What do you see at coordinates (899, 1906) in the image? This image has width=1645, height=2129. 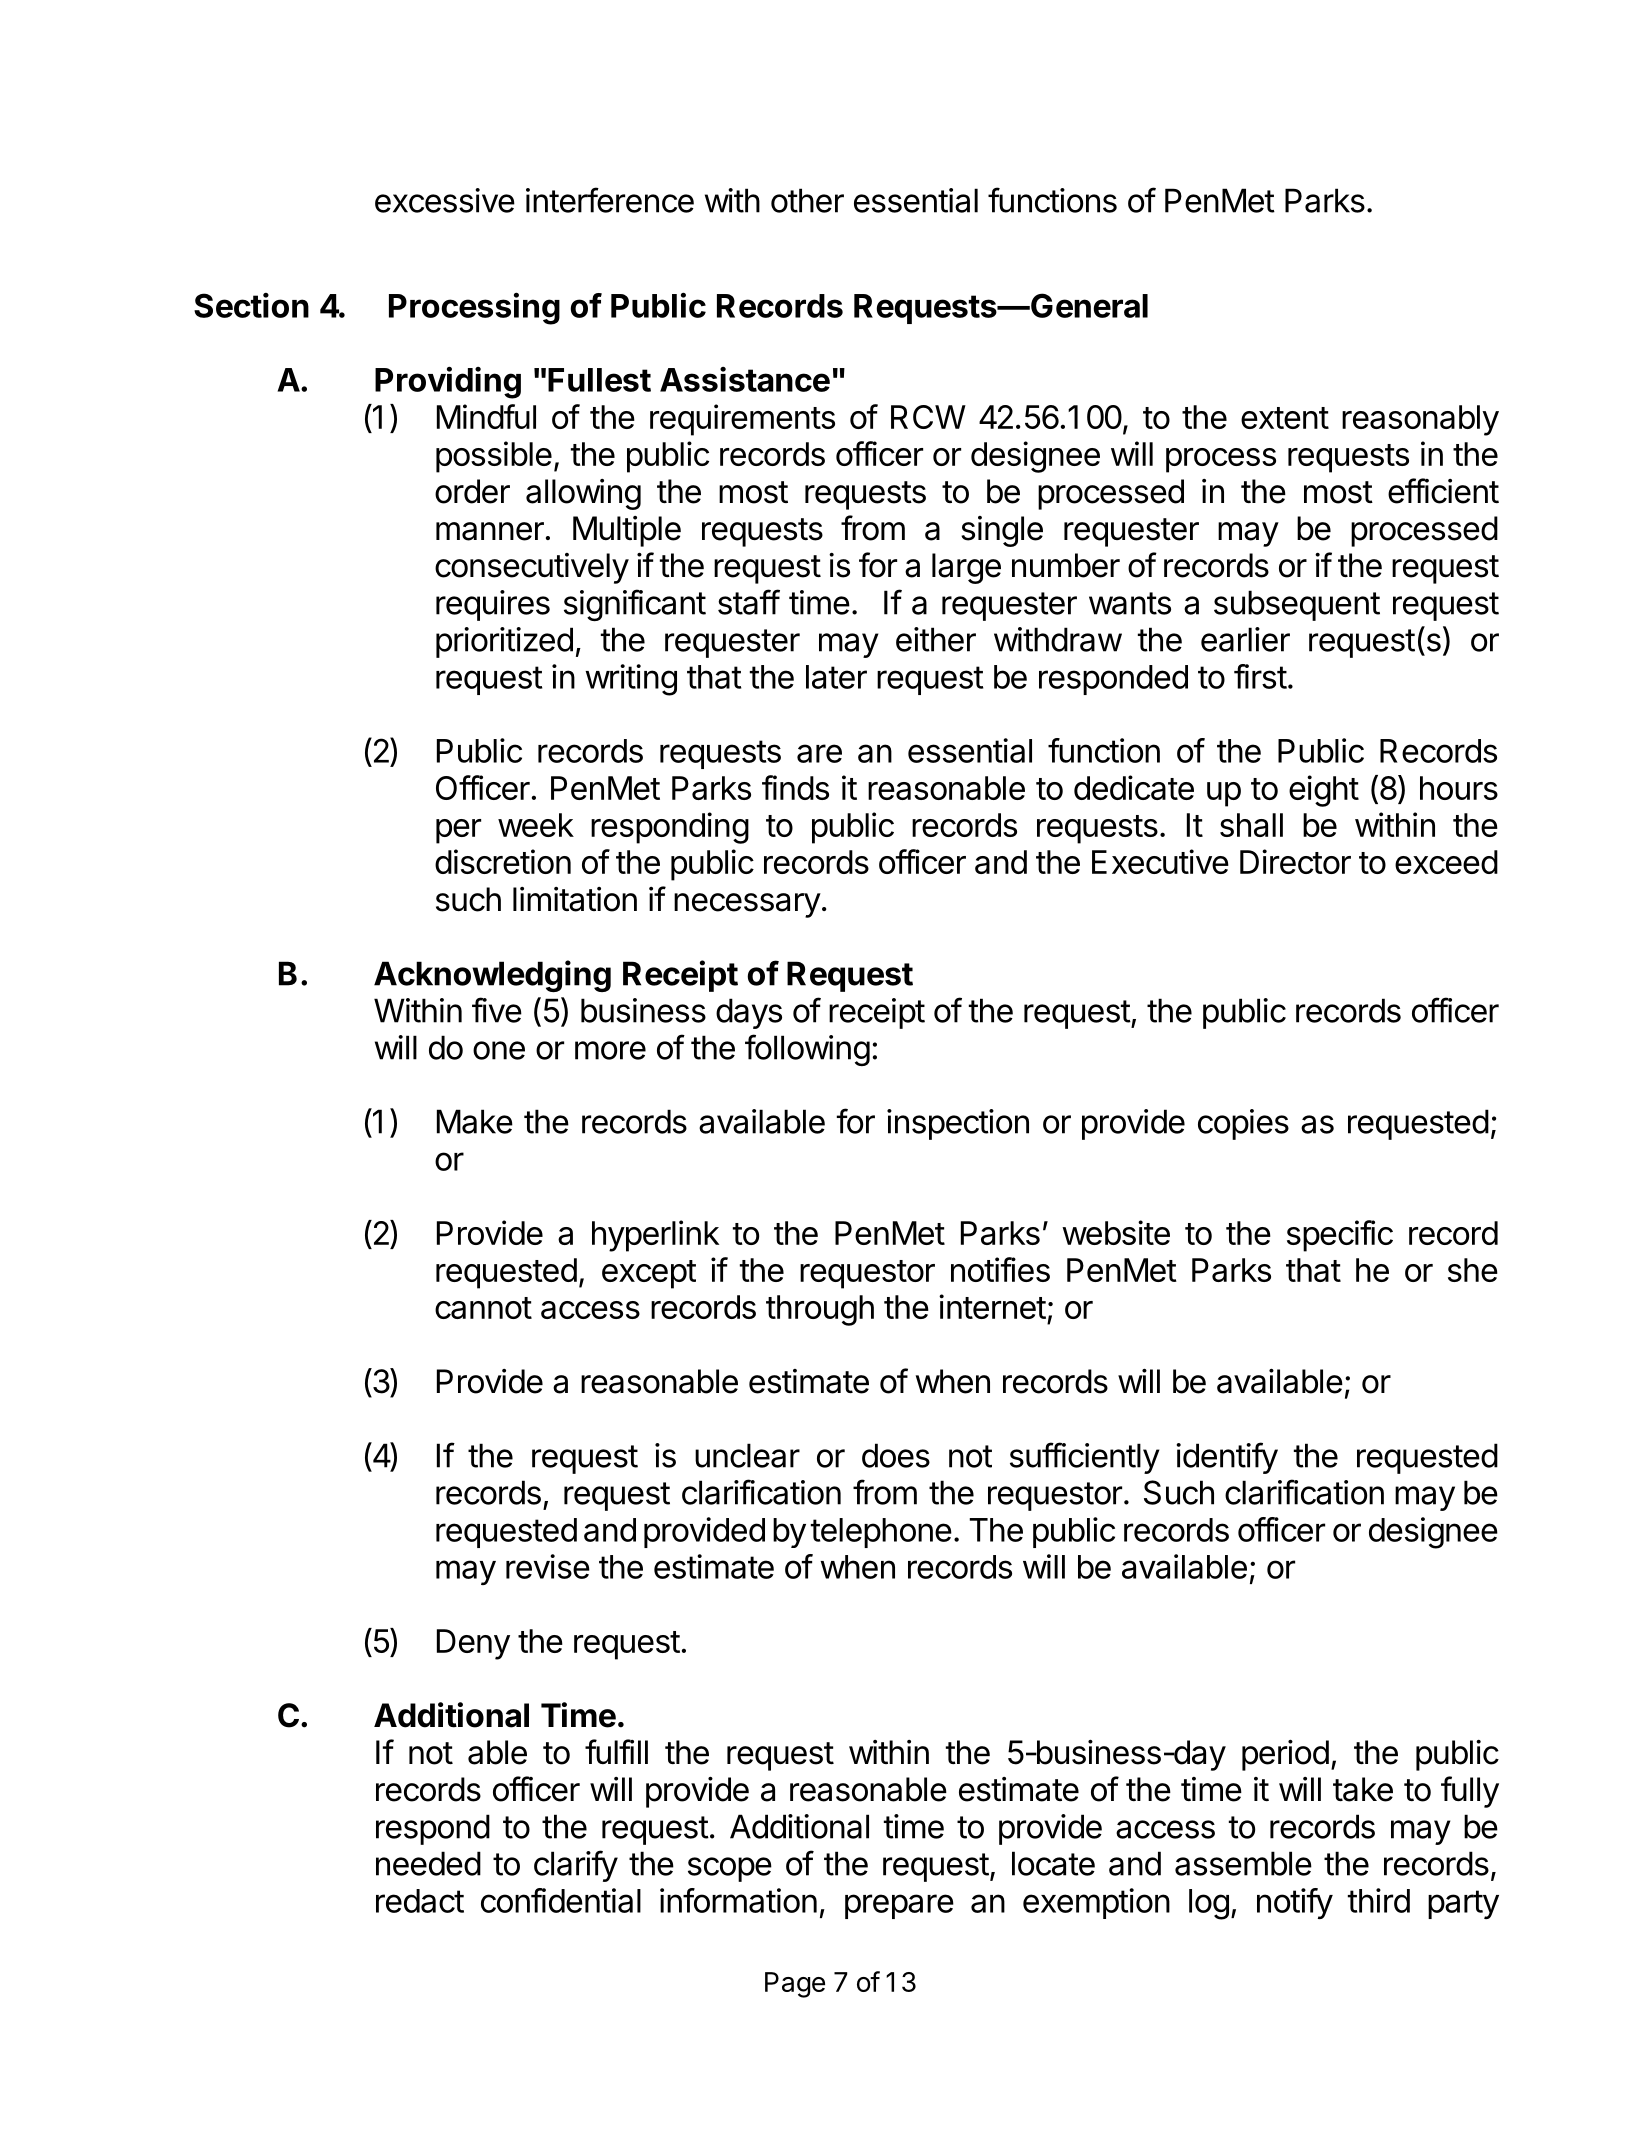 I see `prepare` at bounding box center [899, 1906].
